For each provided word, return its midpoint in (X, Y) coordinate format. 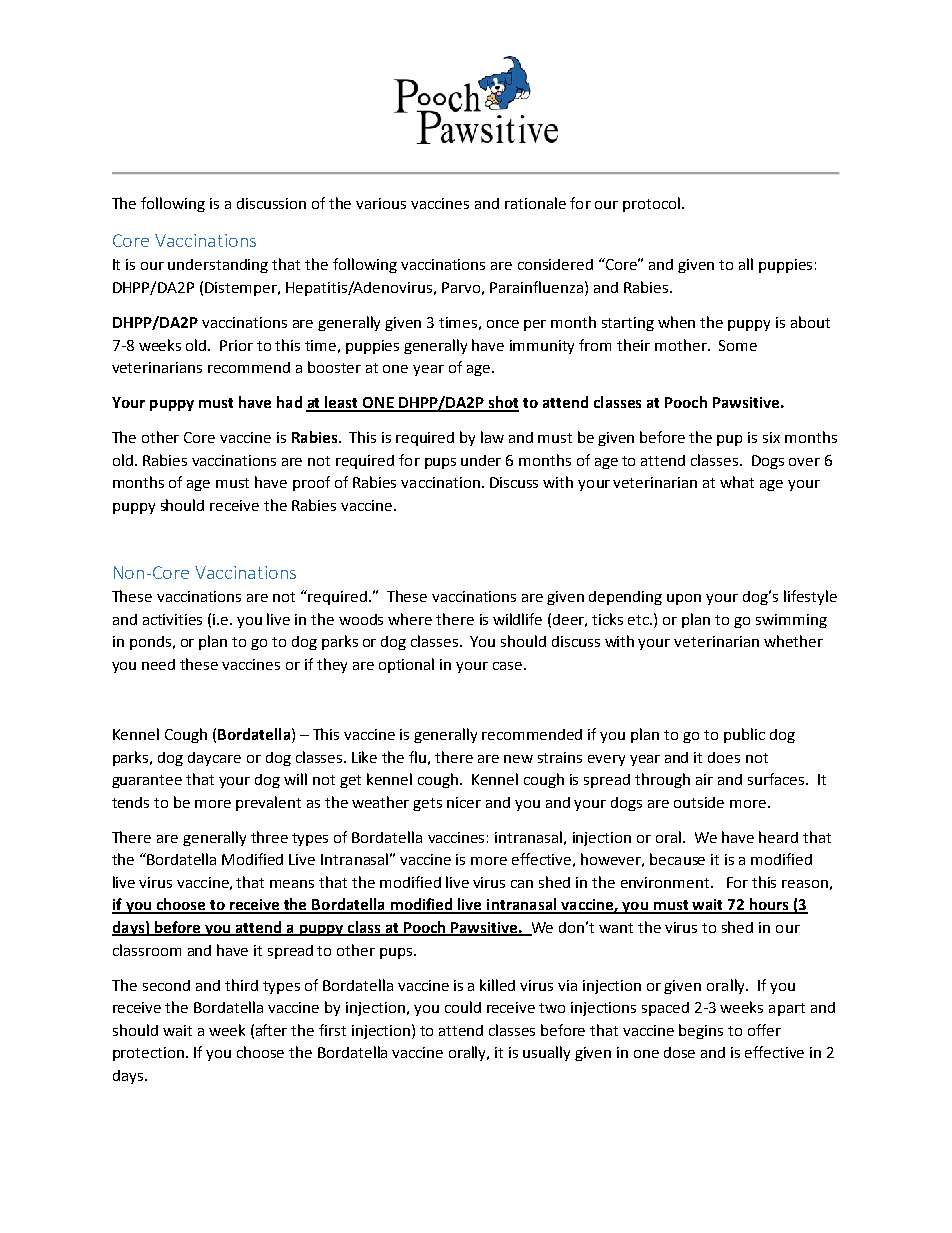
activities (172, 619)
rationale (535, 203)
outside (699, 802)
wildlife (517, 619)
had (289, 402)
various (381, 203)
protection (150, 1054)
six (771, 437)
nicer (464, 802)
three (269, 837)
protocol (651, 204)
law (492, 437)
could (463, 1007)
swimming (791, 621)
